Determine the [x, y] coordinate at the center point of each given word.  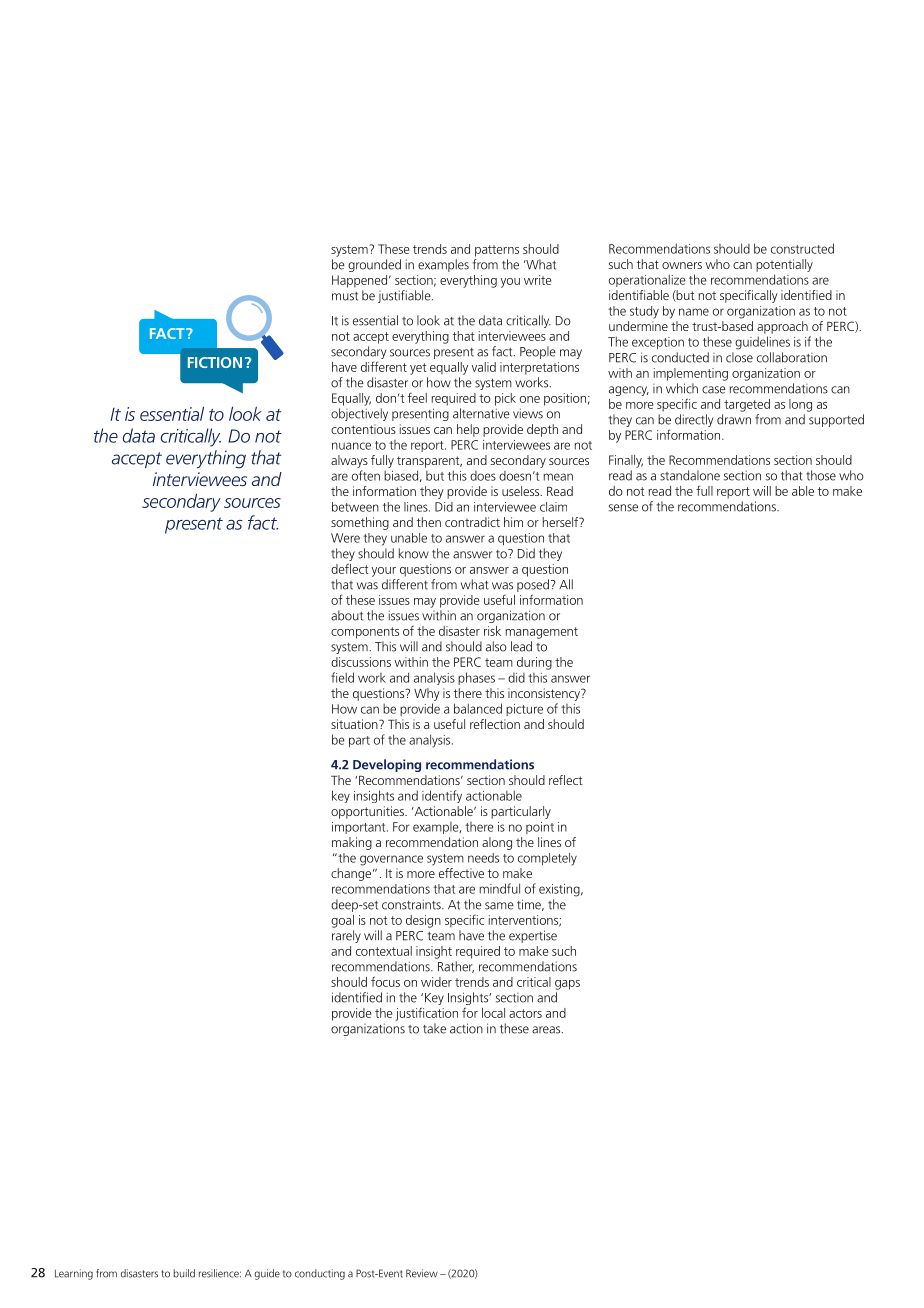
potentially [784, 265]
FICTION [215, 362]
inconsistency [545, 694]
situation [355, 724]
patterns [497, 251]
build [184, 1273]
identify [442, 796]
